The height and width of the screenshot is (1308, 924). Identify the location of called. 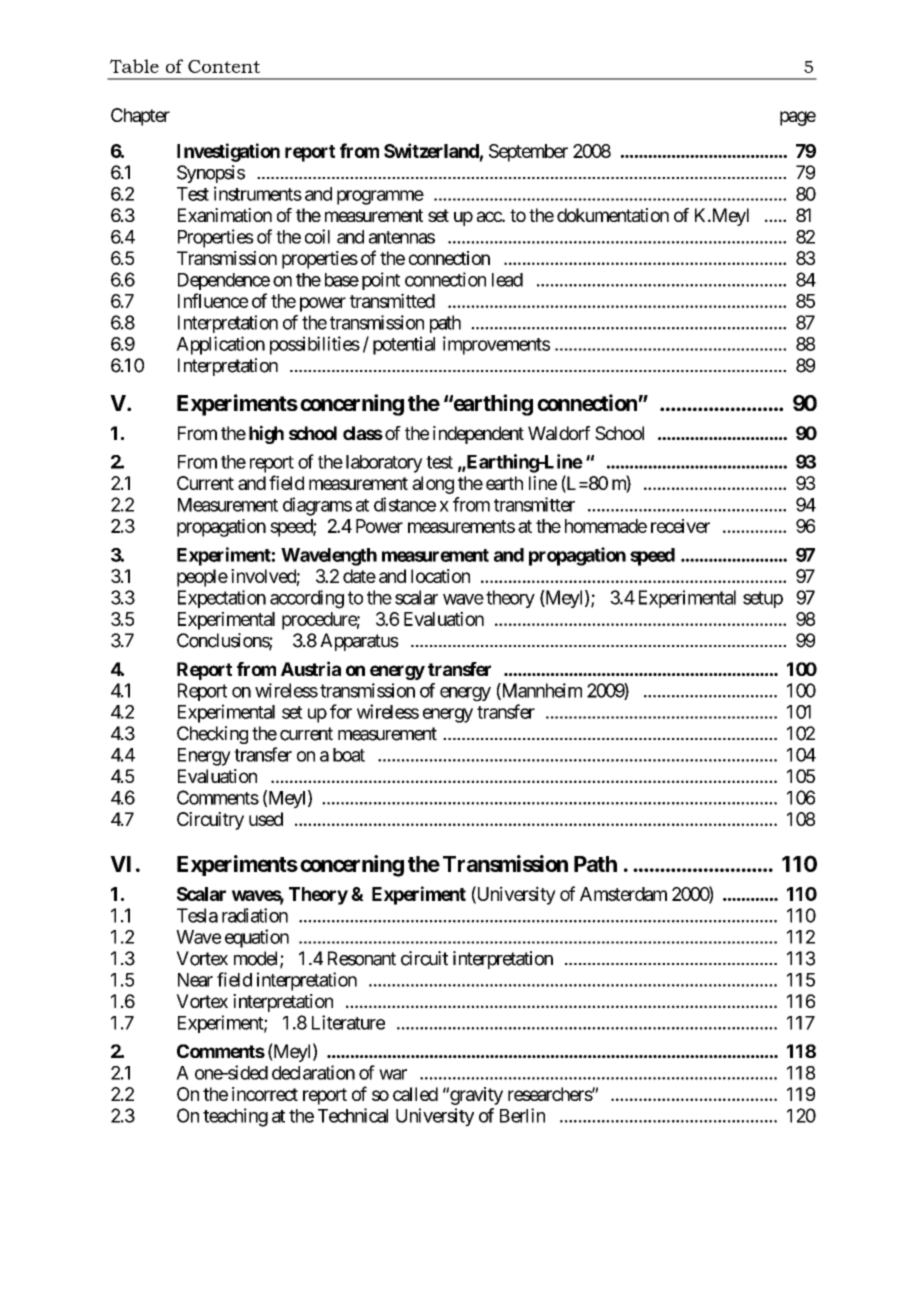
(415, 1094).
